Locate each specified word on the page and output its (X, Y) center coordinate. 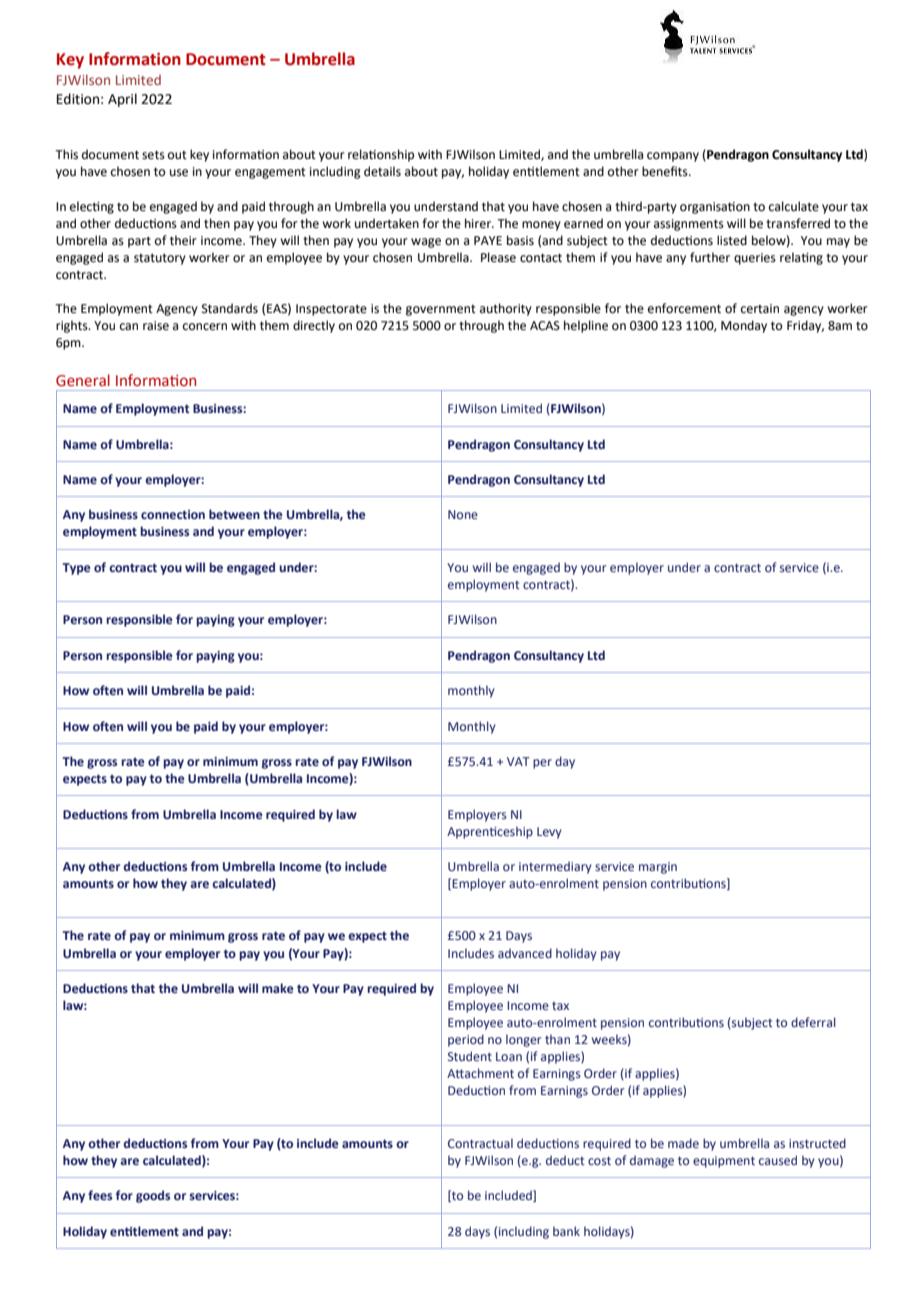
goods (153, 1196)
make (278, 988)
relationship (381, 155)
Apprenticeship (490, 832)
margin (658, 868)
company (673, 157)
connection (173, 514)
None (463, 514)
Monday (744, 326)
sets (153, 155)
